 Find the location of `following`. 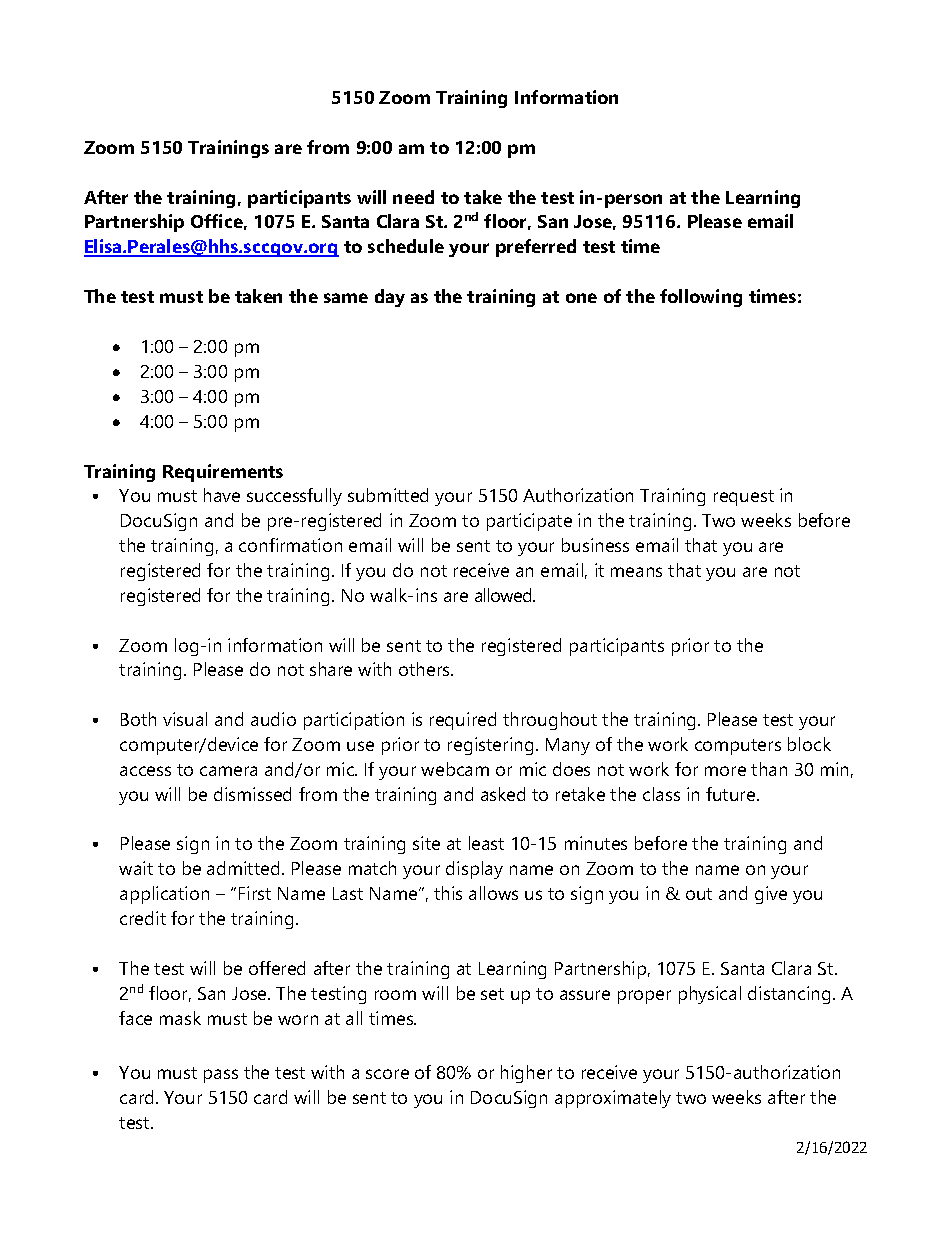

following is located at coordinates (701, 298).
